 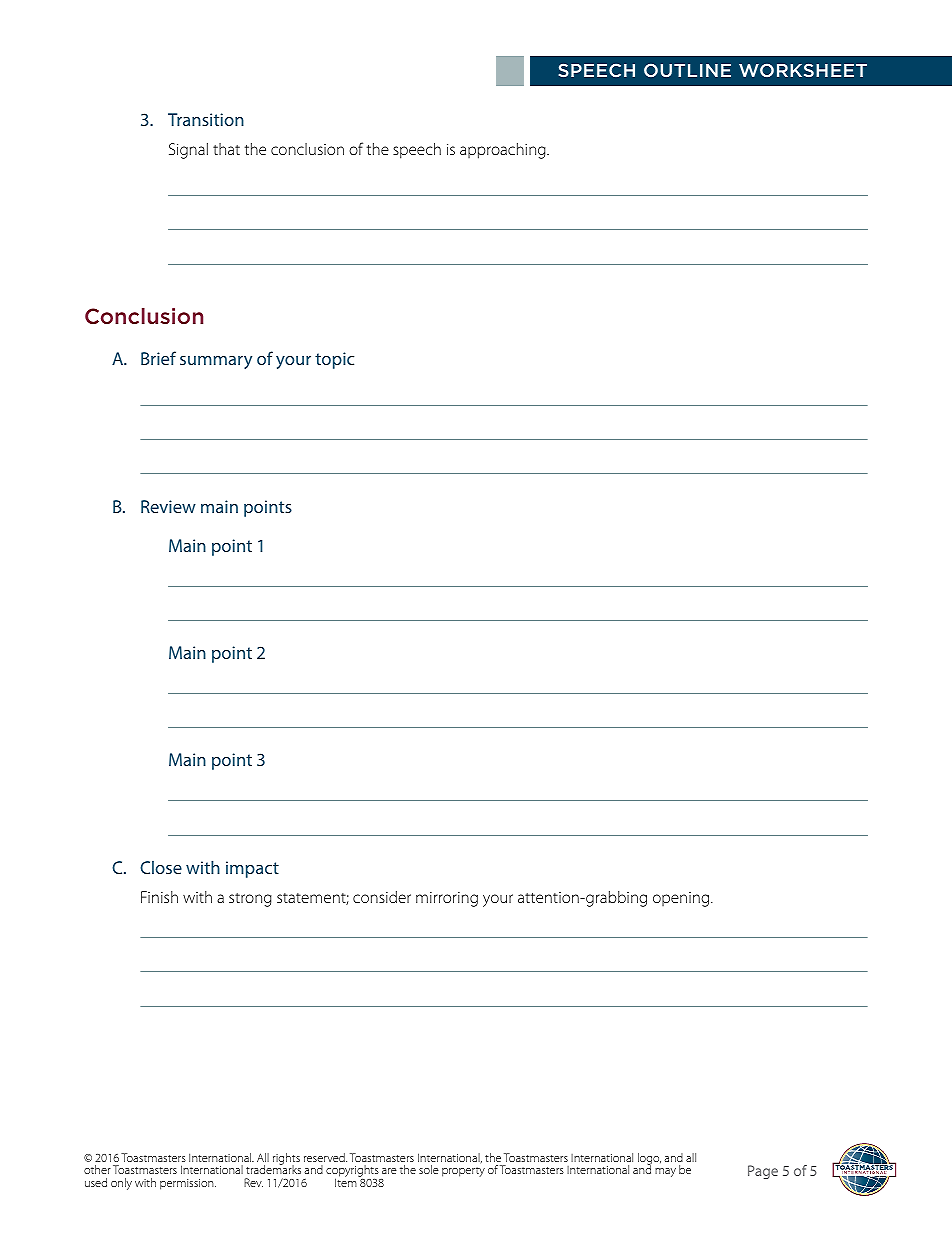 I want to click on permission, so click(x=188, y=1184).
